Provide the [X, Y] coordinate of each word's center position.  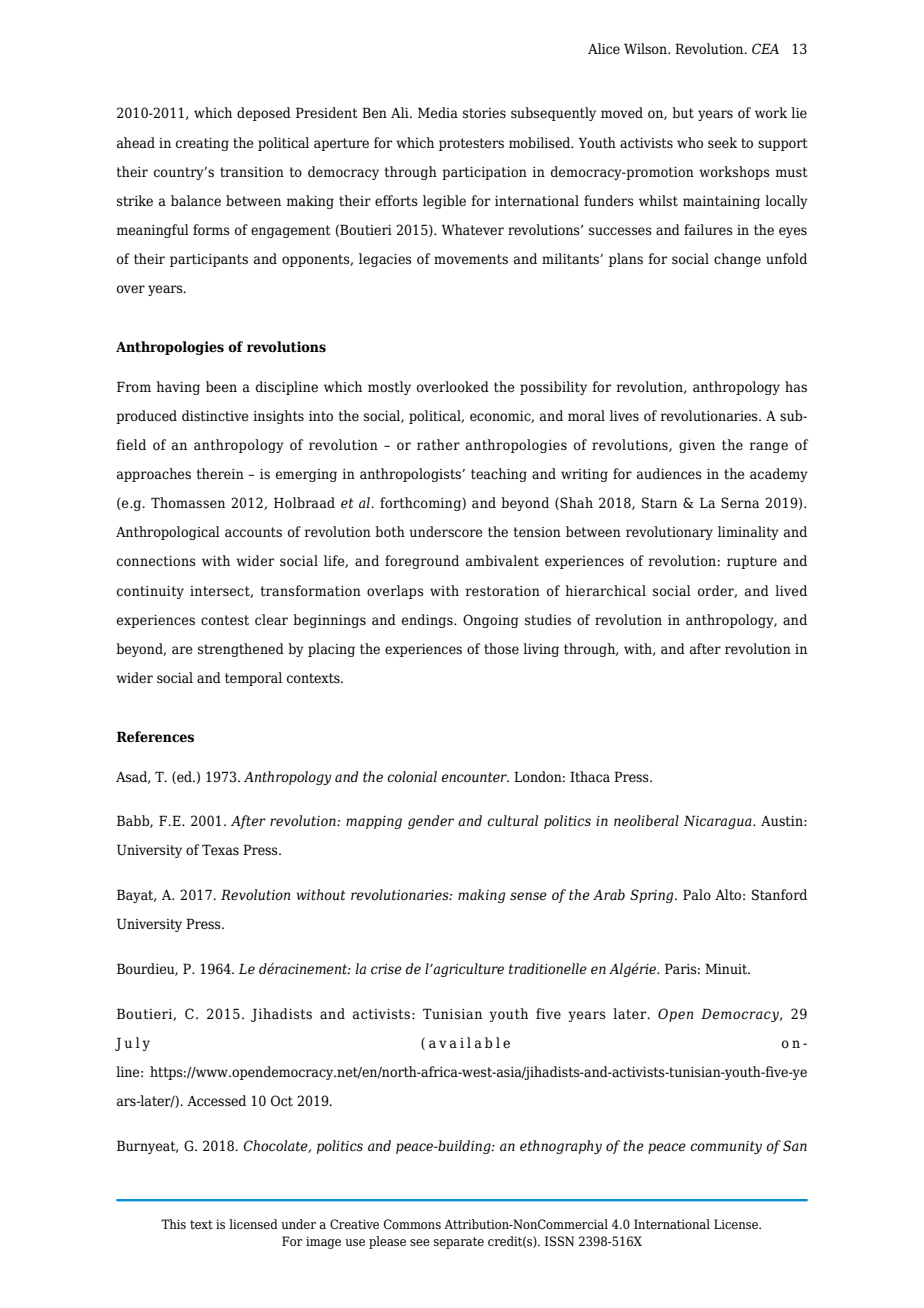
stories [484, 113]
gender [431, 822]
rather [438, 445]
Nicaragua [718, 822]
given [697, 446]
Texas [220, 850]
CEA [765, 48]
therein [220, 474]
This [173, 1224]
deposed [264, 114]
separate [459, 1243]
